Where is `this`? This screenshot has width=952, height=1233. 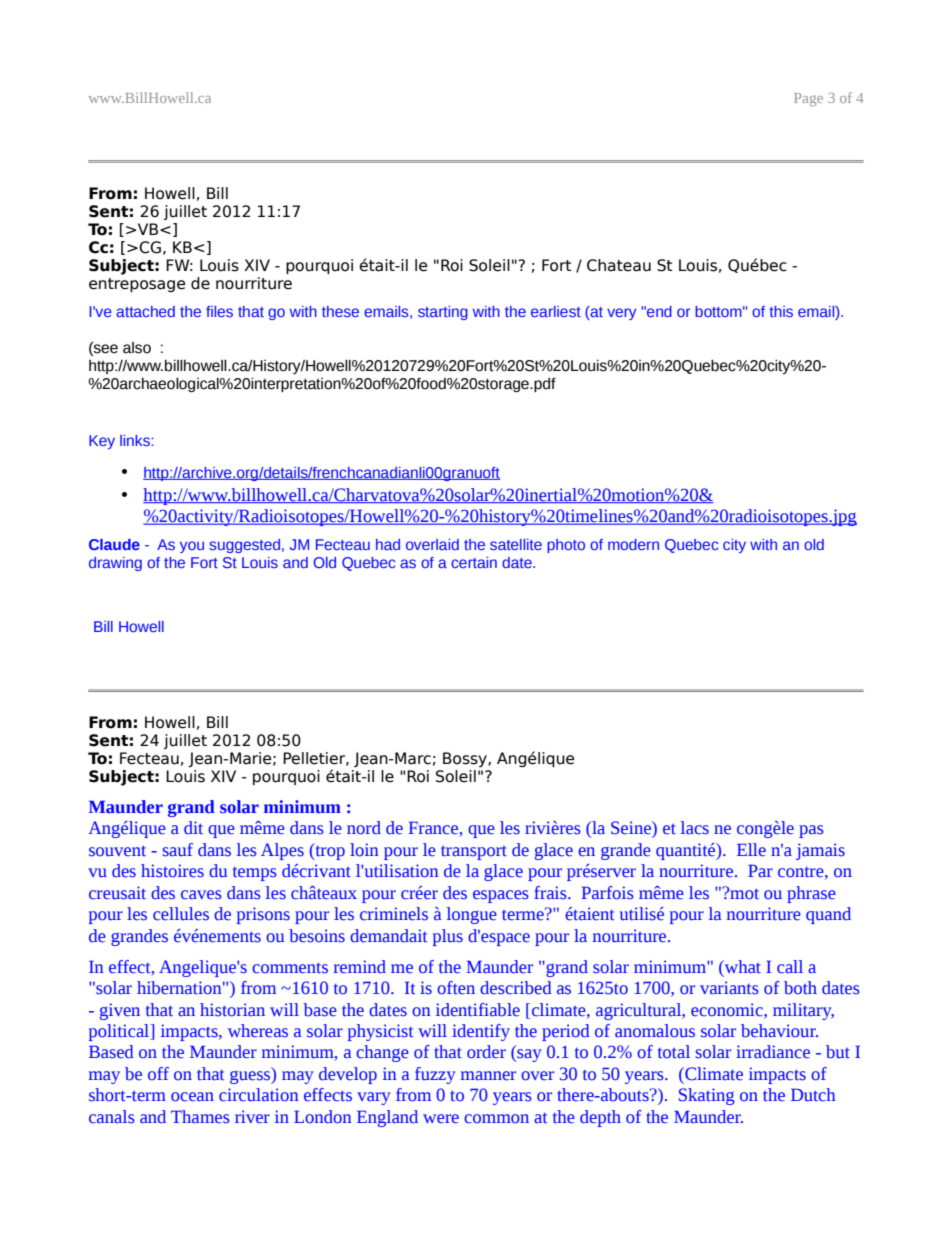
this is located at coordinates (781, 311).
